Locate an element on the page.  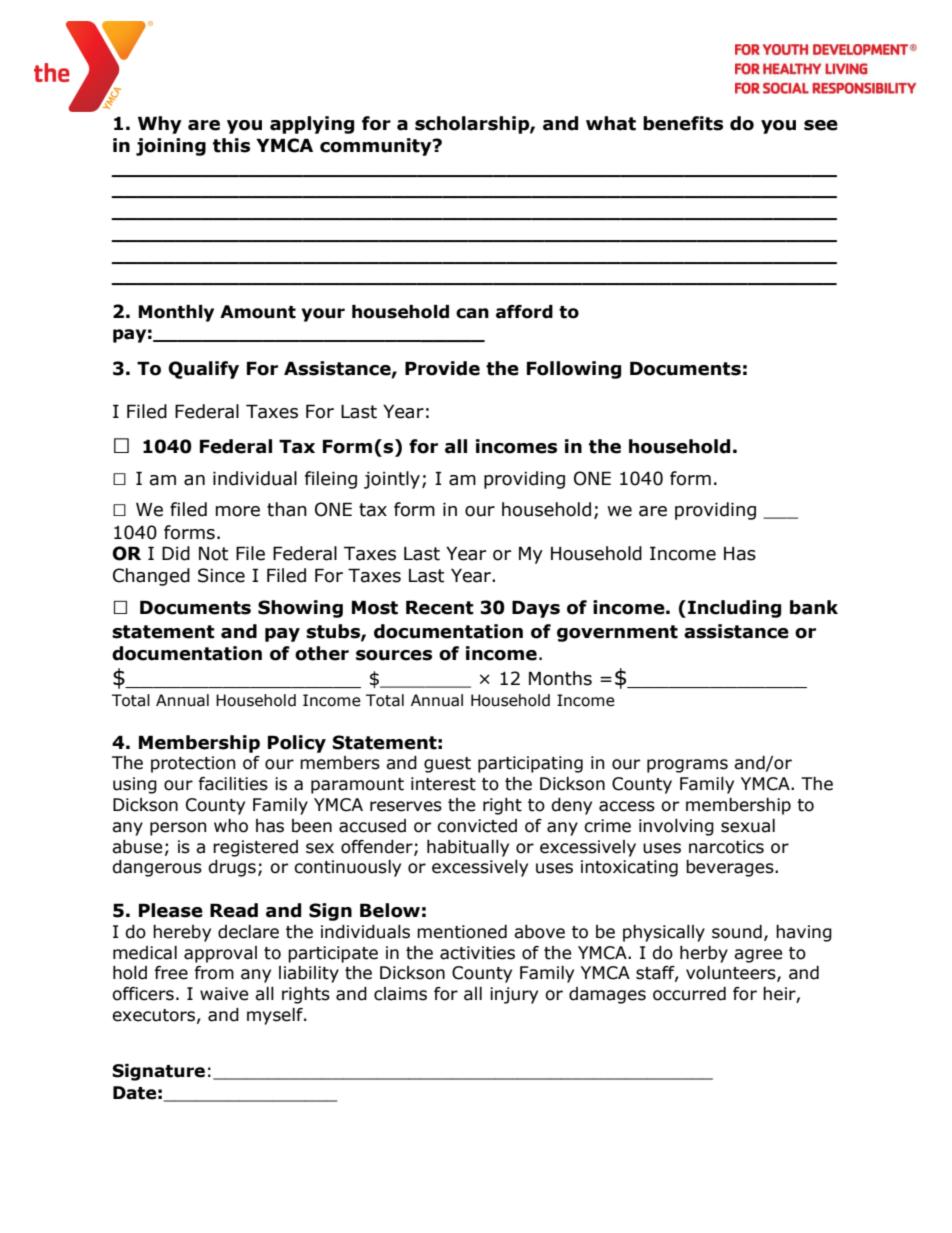
this is located at coordinates (231, 145).
